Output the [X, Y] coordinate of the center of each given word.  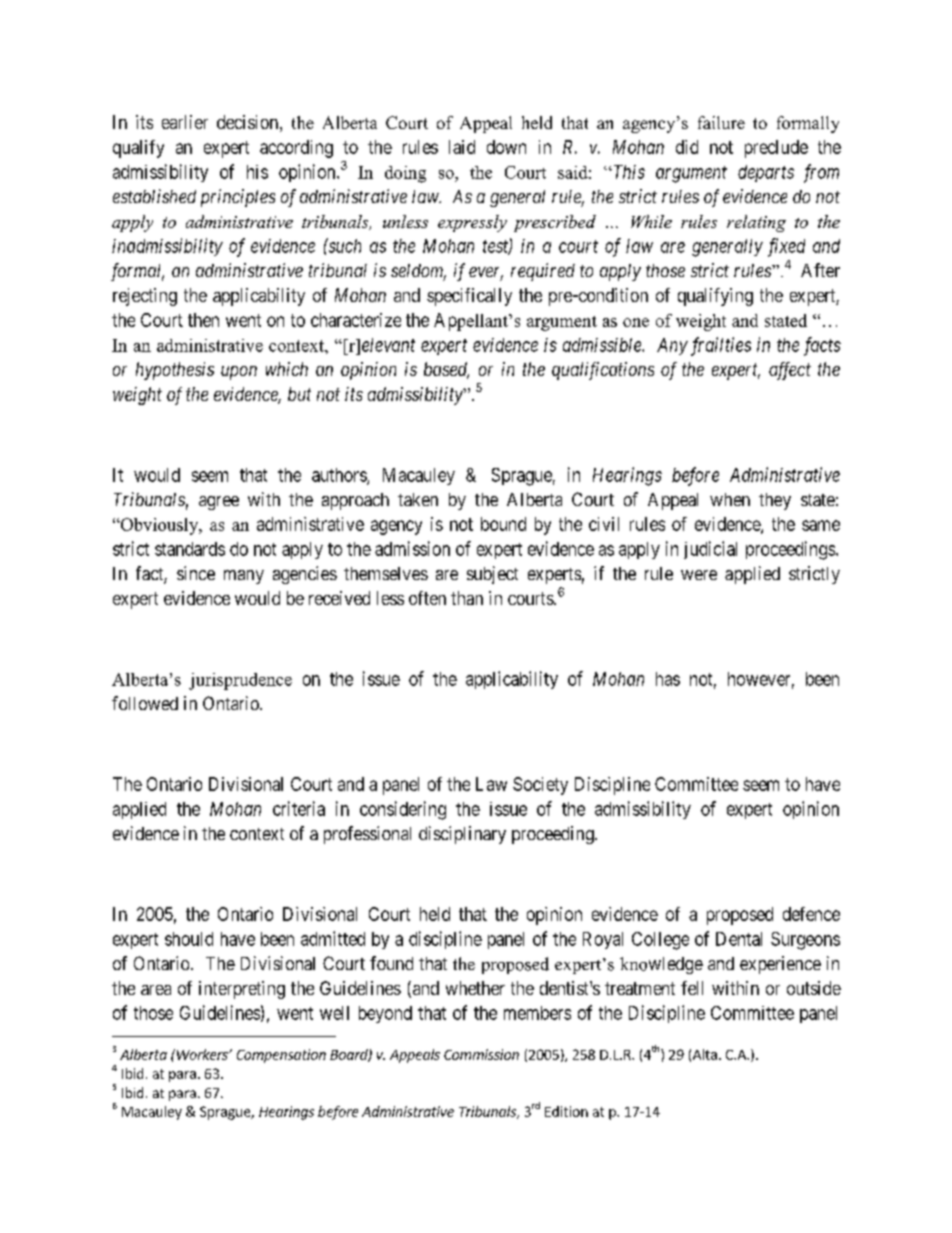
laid [462, 147]
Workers [202, 1054]
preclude [776, 149]
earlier [185, 122]
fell [692, 988]
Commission [481, 1054]
